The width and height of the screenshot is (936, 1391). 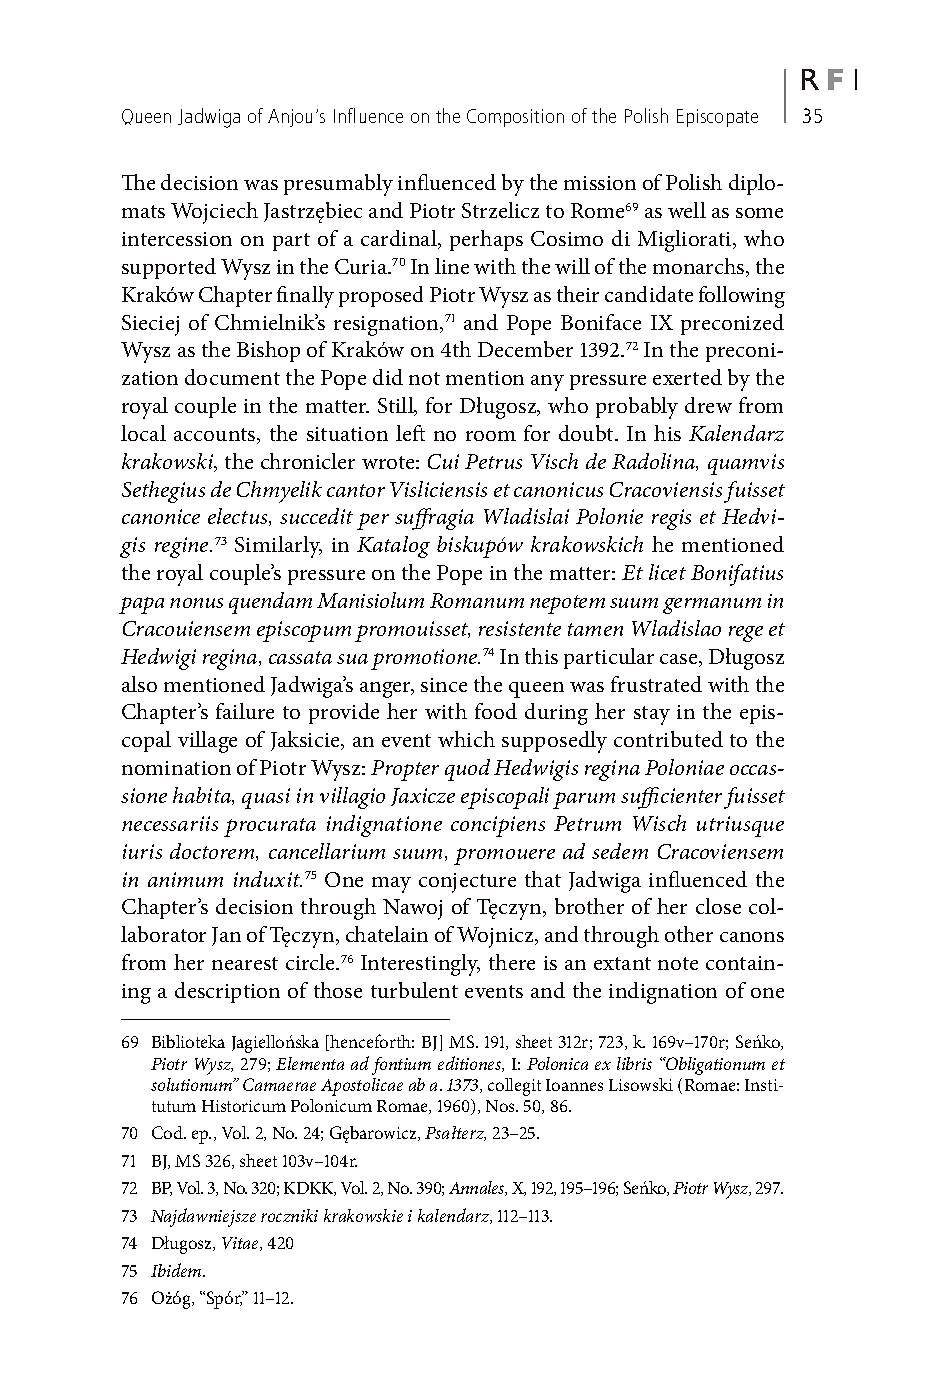 I want to click on since, so click(x=444, y=685).
